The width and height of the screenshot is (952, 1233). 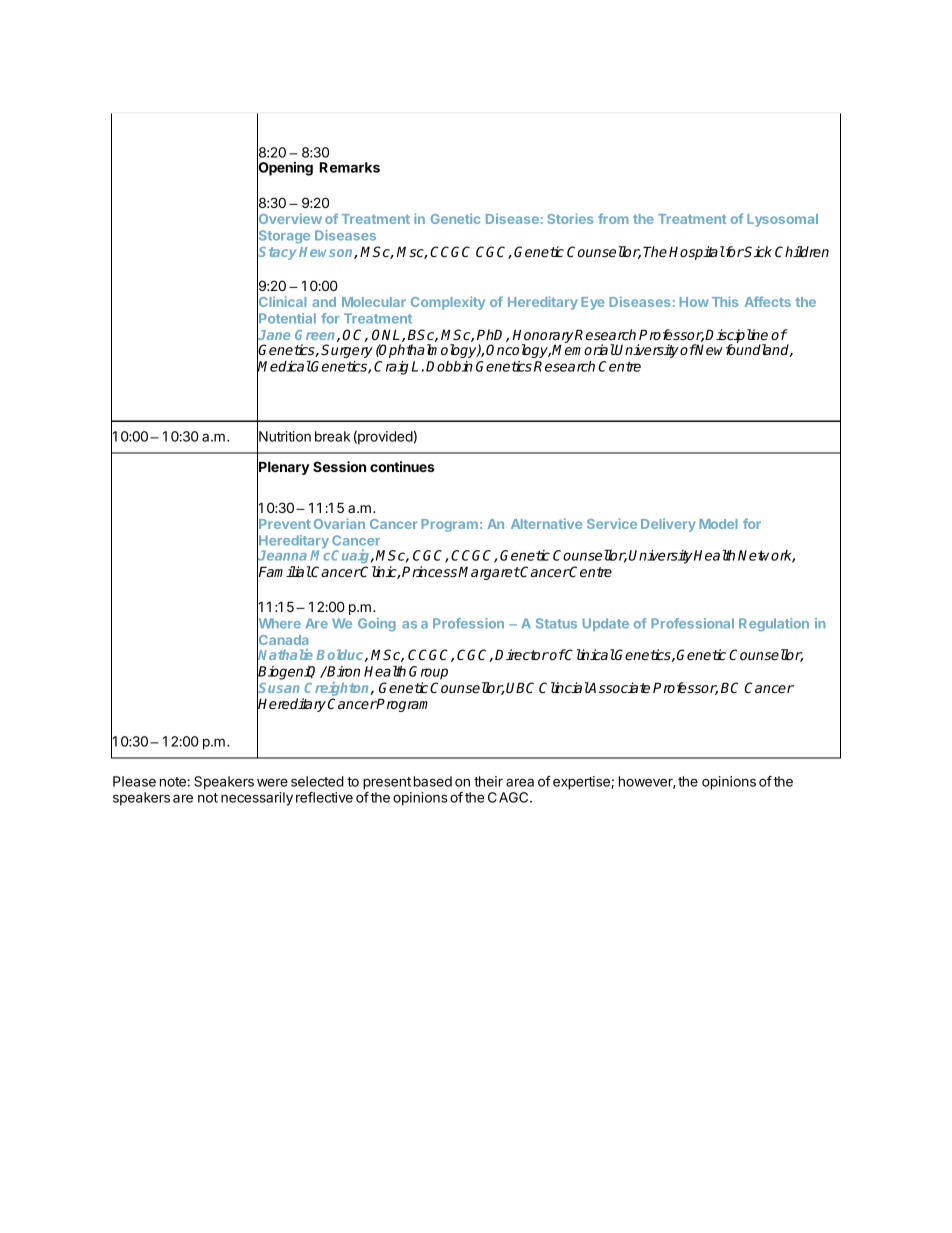 What do you see at coordinates (718, 524) in the screenshot?
I see `Model` at bounding box center [718, 524].
